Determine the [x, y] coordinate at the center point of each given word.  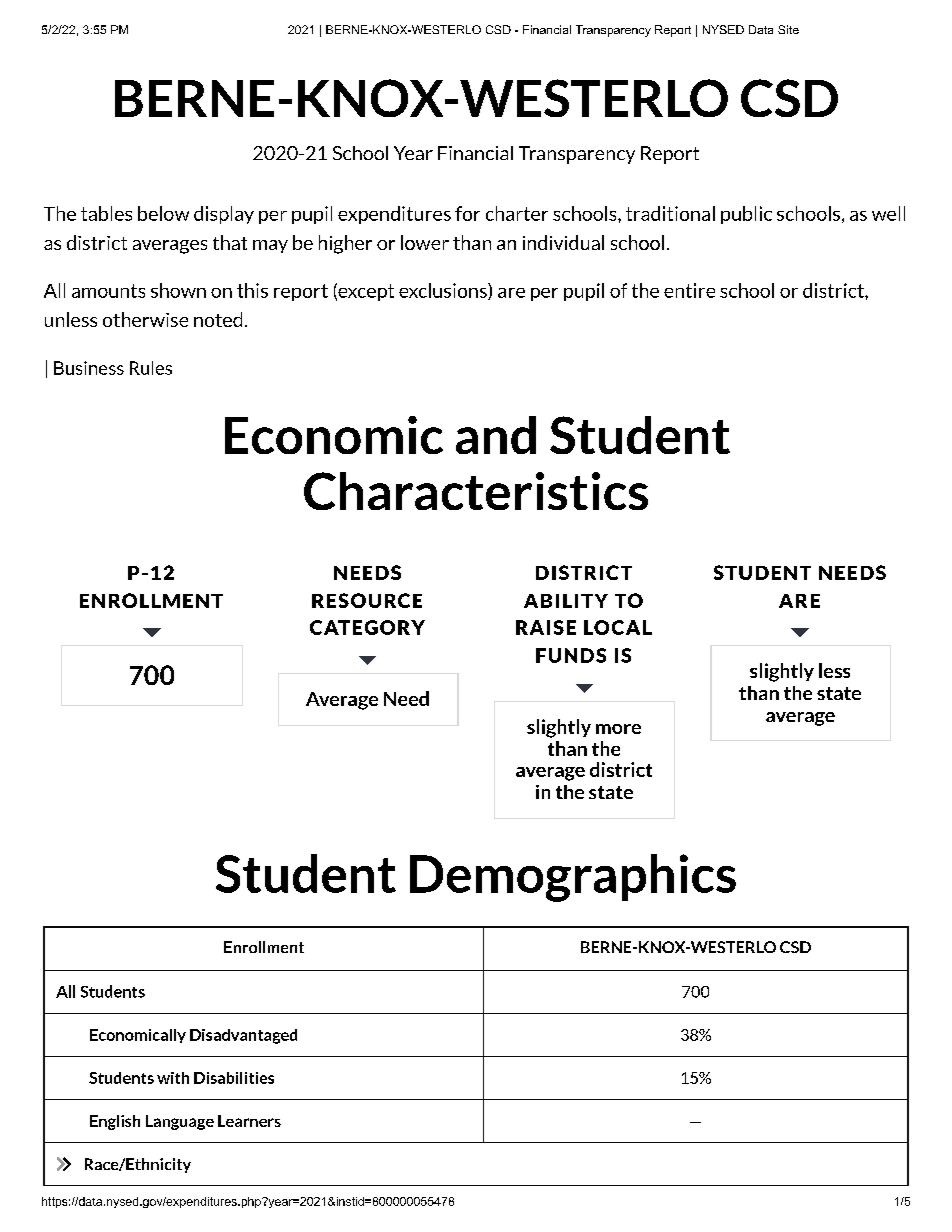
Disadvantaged [243, 1036]
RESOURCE [367, 600]
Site [788, 29]
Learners [249, 1121]
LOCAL [618, 627]
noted [218, 319]
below [163, 213]
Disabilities [234, 1078]
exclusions [444, 291]
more [618, 729]
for [467, 213]
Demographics [573, 878]
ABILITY [566, 601]
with [173, 1078]
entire [689, 290]
